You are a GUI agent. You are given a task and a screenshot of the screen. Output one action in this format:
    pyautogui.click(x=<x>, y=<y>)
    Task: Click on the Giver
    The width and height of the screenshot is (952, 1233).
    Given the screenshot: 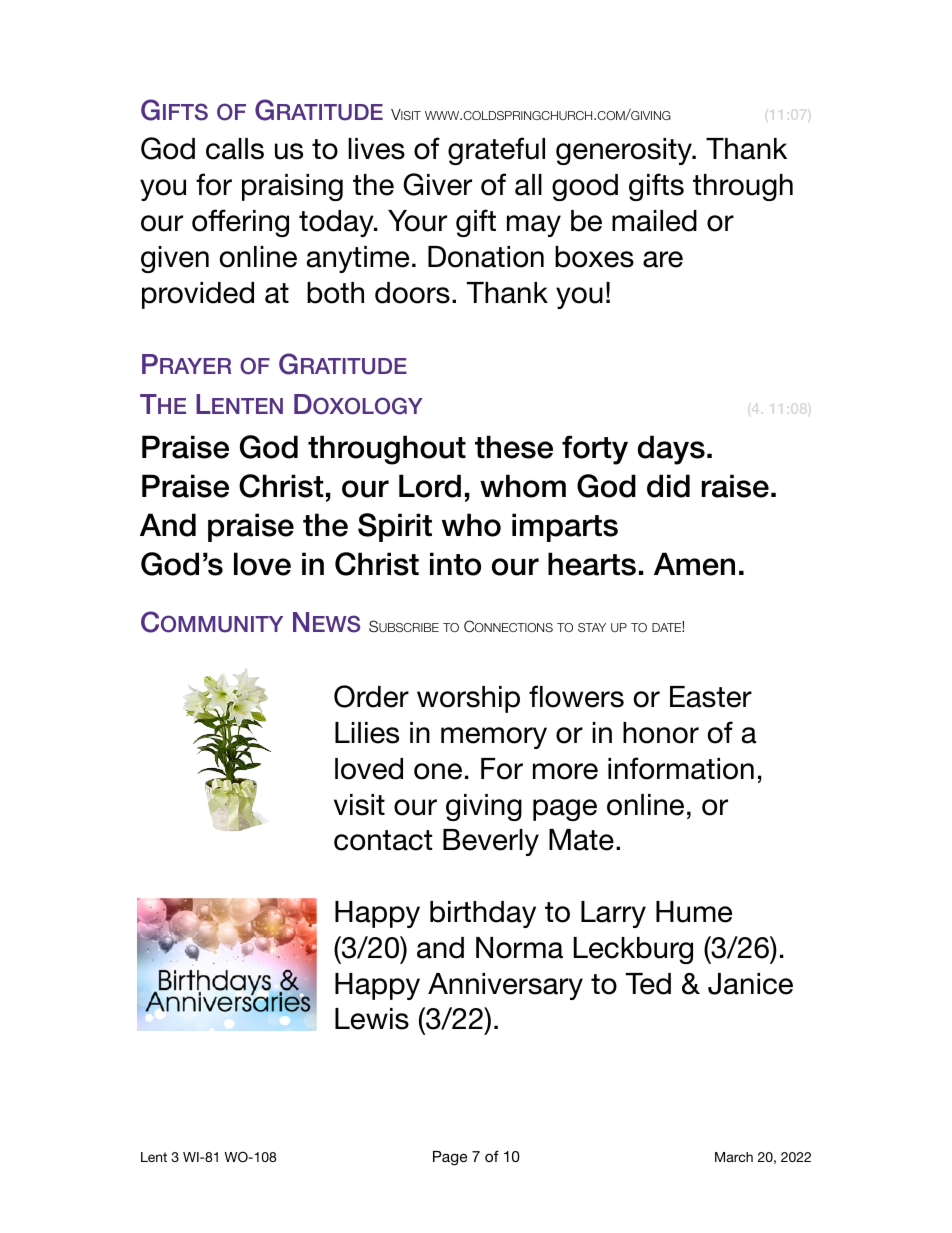 What is the action you would take?
    pyautogui.click(x=437, y=184)
